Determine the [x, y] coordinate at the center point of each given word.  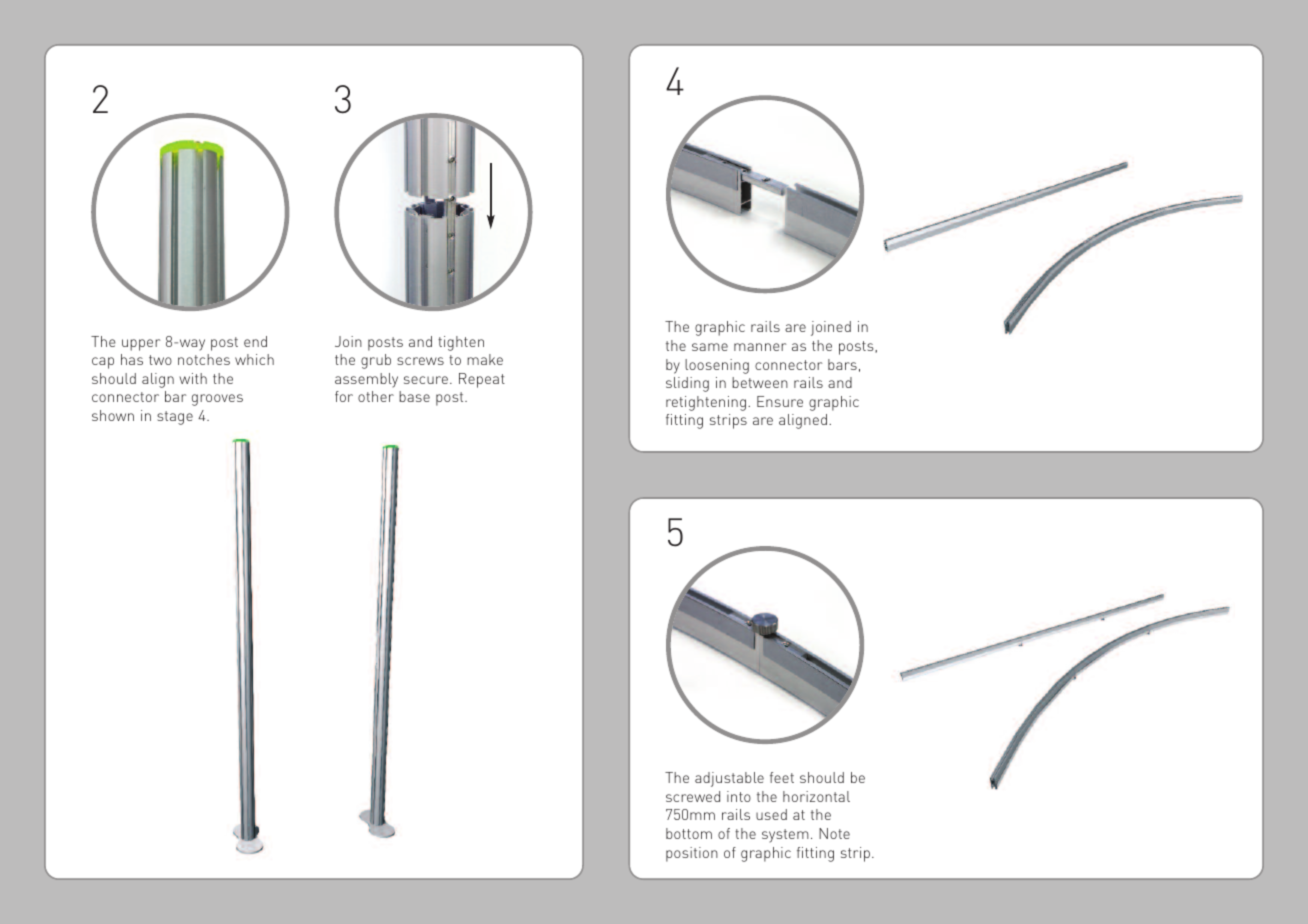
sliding [687, 384]
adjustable [729, 779]
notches [204, 359]
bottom [689, 833]
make [485, 359]
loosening [717, 366]
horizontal [816, 796]
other [376, 396]
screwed [693, 796]
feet [782, 777]
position [692, 854]
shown [113, 415]
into [739, 796]
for [344, 396]
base [414, 396]
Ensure [780, 401]
